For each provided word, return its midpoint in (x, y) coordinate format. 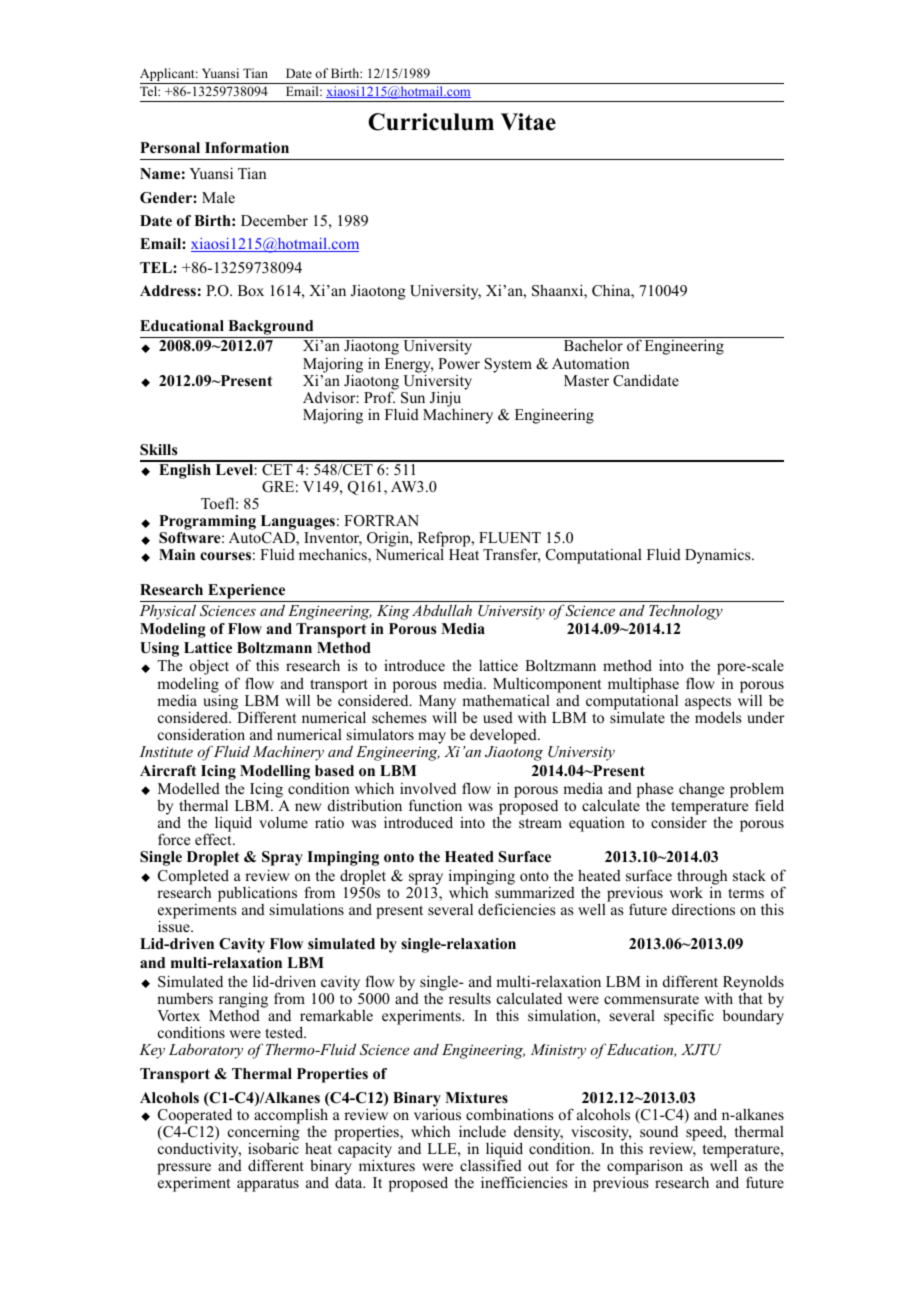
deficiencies (516, 909)
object (209, 668)
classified (491, 1165)
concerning (264, 1135)
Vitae (528, 122)
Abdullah (442, 610)
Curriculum (431, 122)
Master (586, 380)
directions (703, 909)
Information (247, 148)
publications (257, 895)
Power (459, 363)
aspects (709, 704)
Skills (159, 450)
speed (705, 1133)
